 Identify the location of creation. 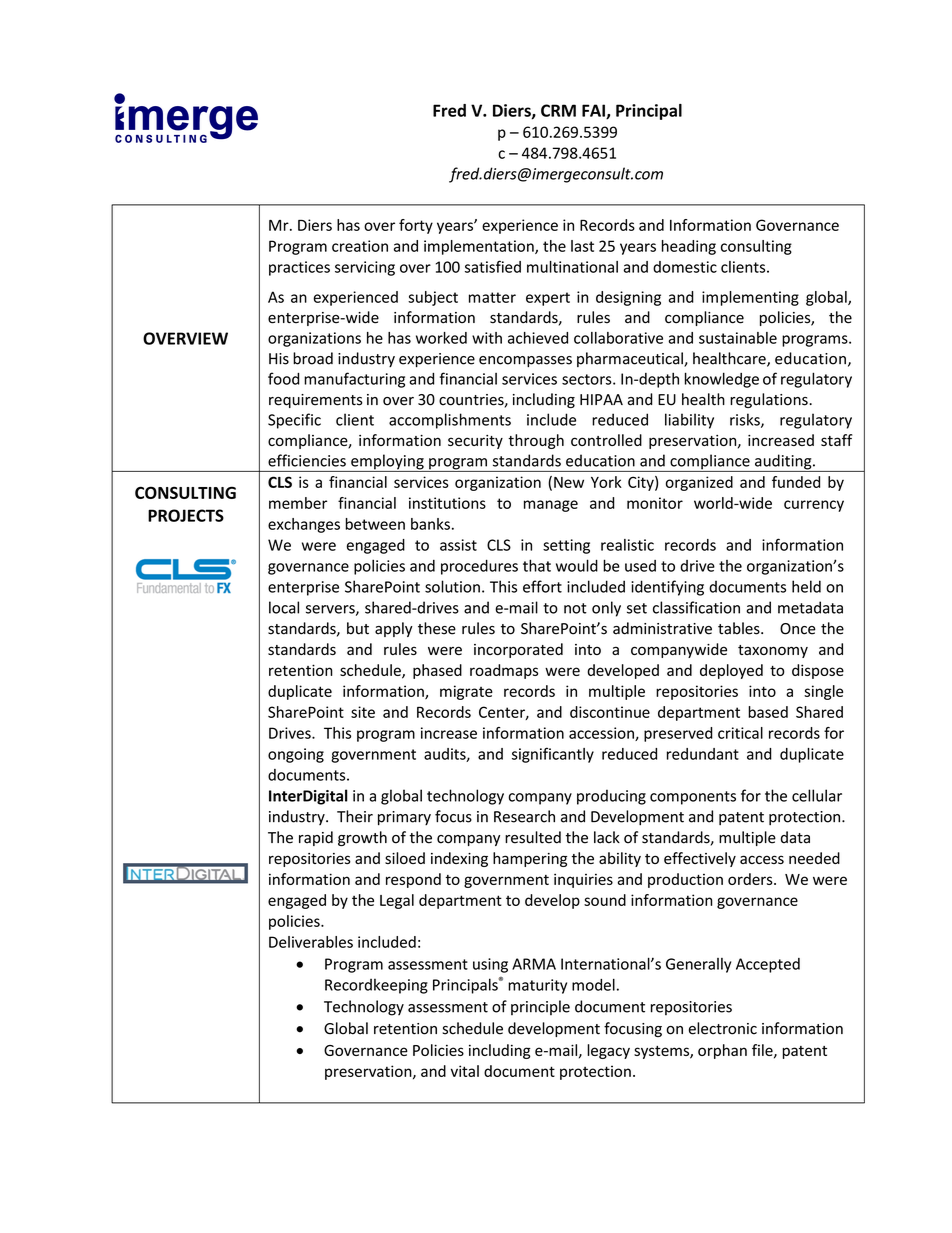
(360, 246).
